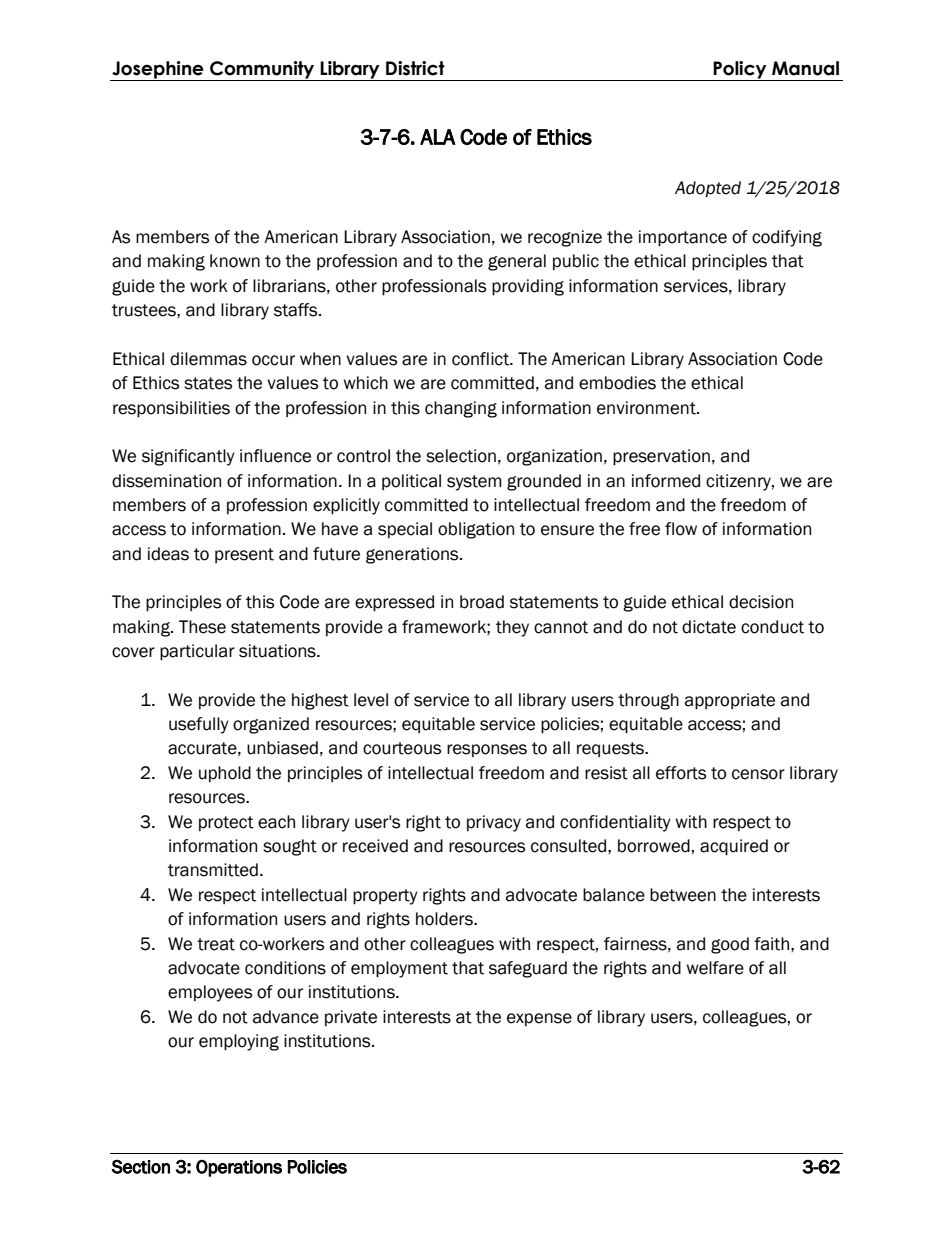 This screenshot has height=1233, width=952. Describe the element at coordinates (239, 1168) in the screenshot. I see `Operations` at that location.
